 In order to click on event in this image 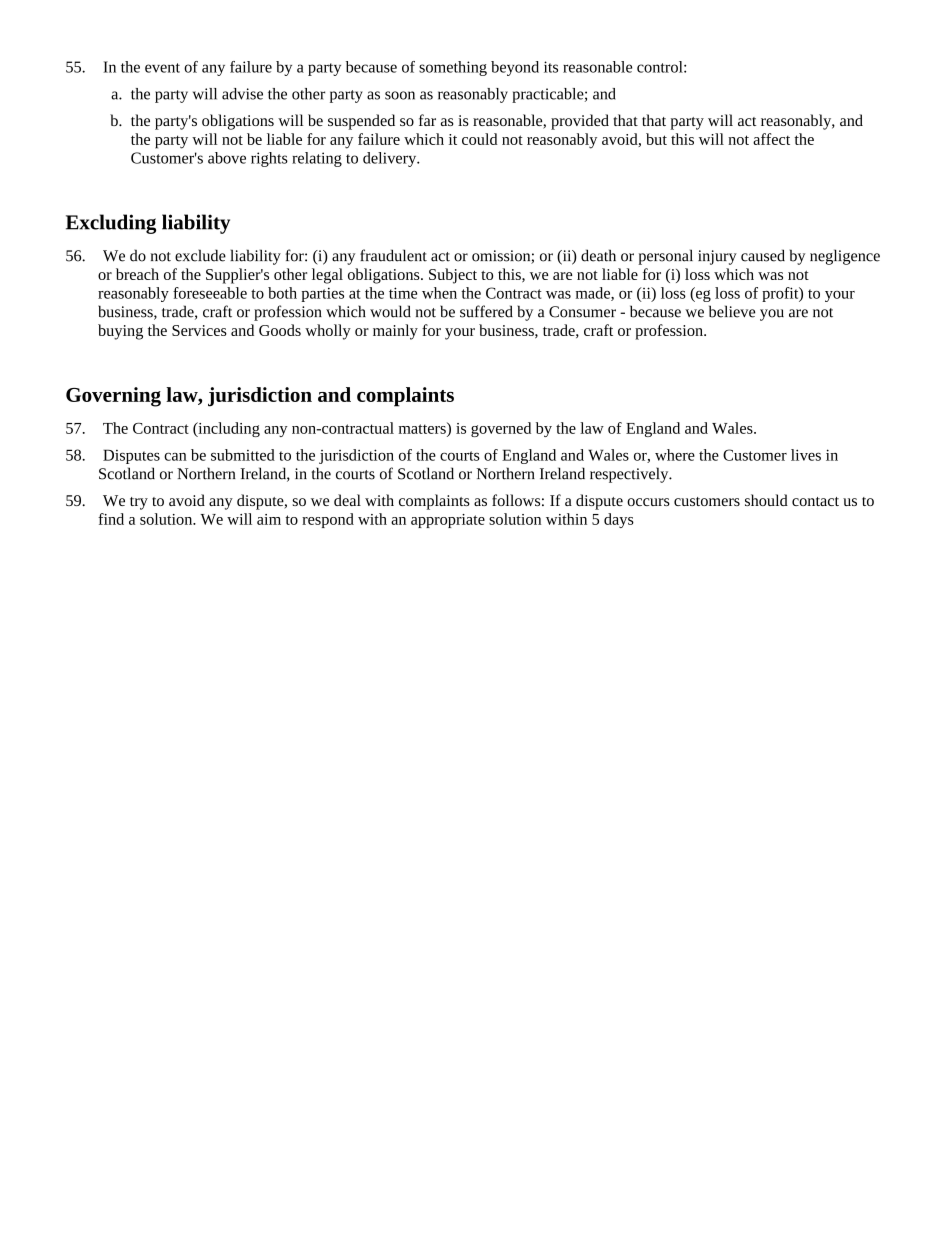, I will do `click(162, 68)`.
